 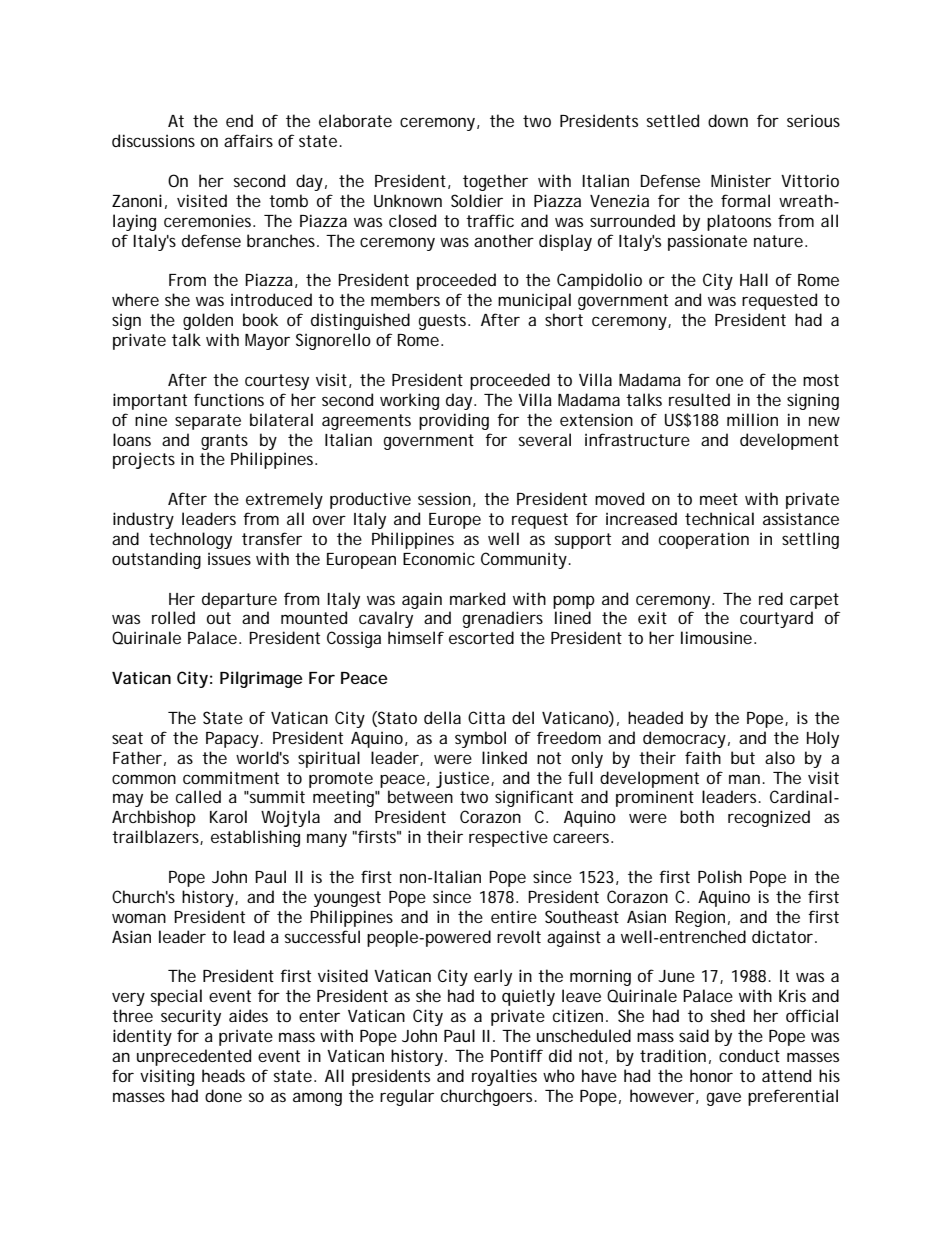 What do you see at coordinates (504, 757) in the screenshot?
I see `linked` at bounding box center [504, 757].
